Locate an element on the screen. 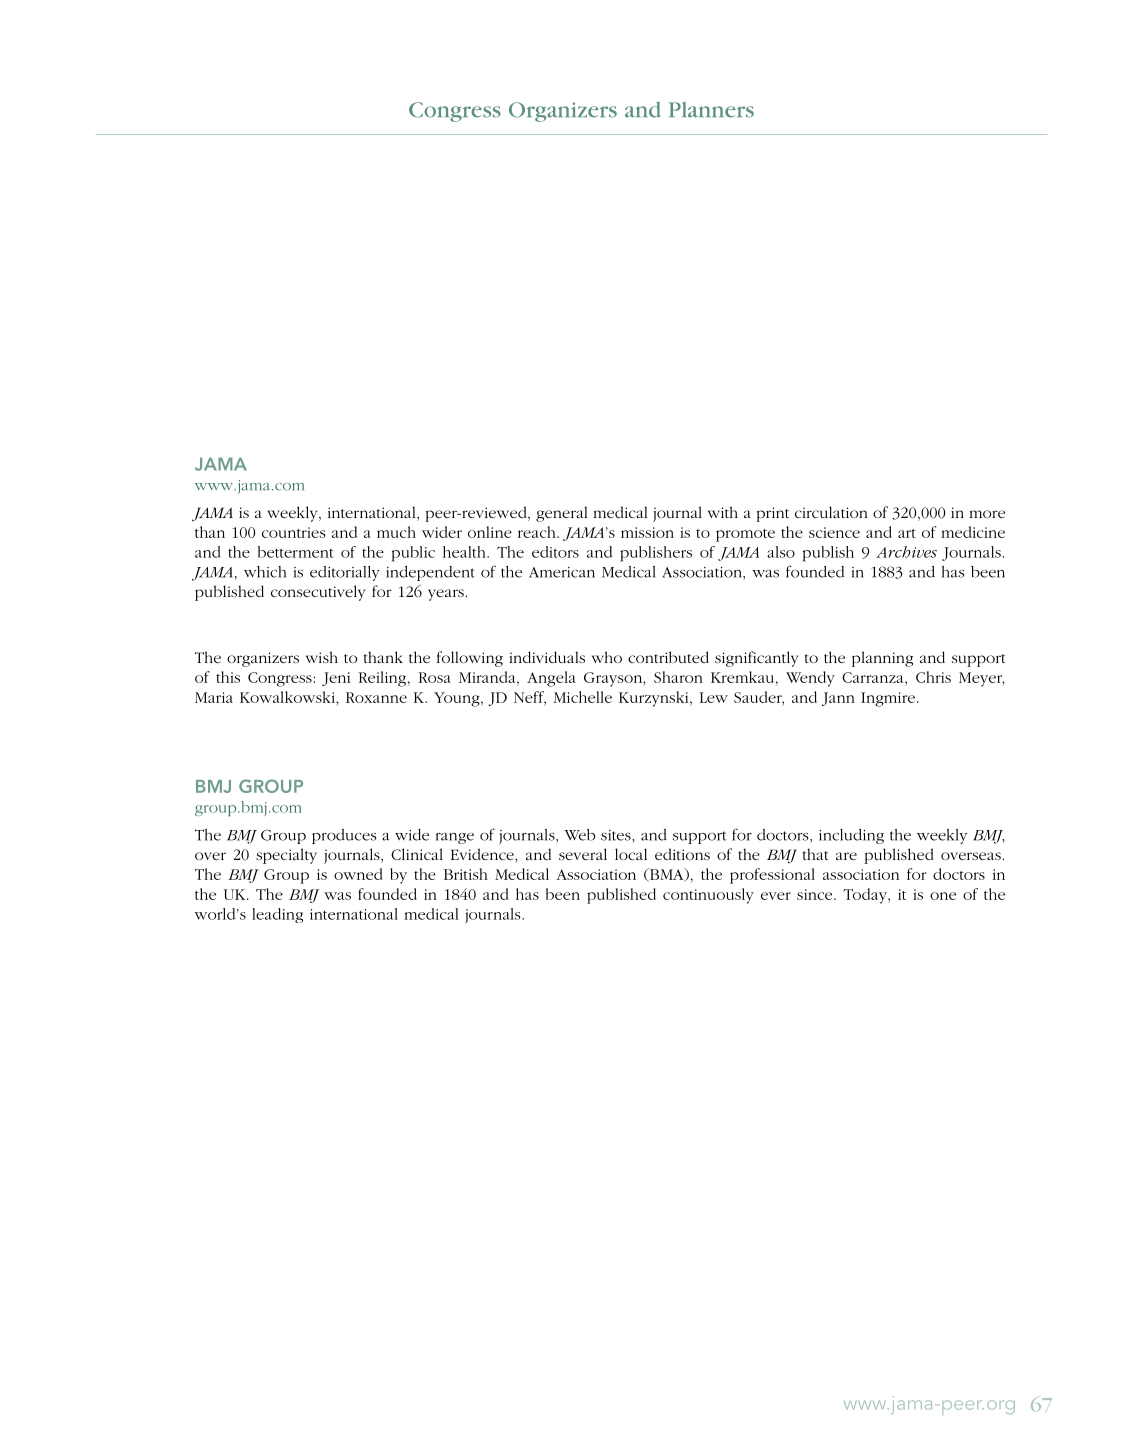  one is located at coordinates (943, 896).
